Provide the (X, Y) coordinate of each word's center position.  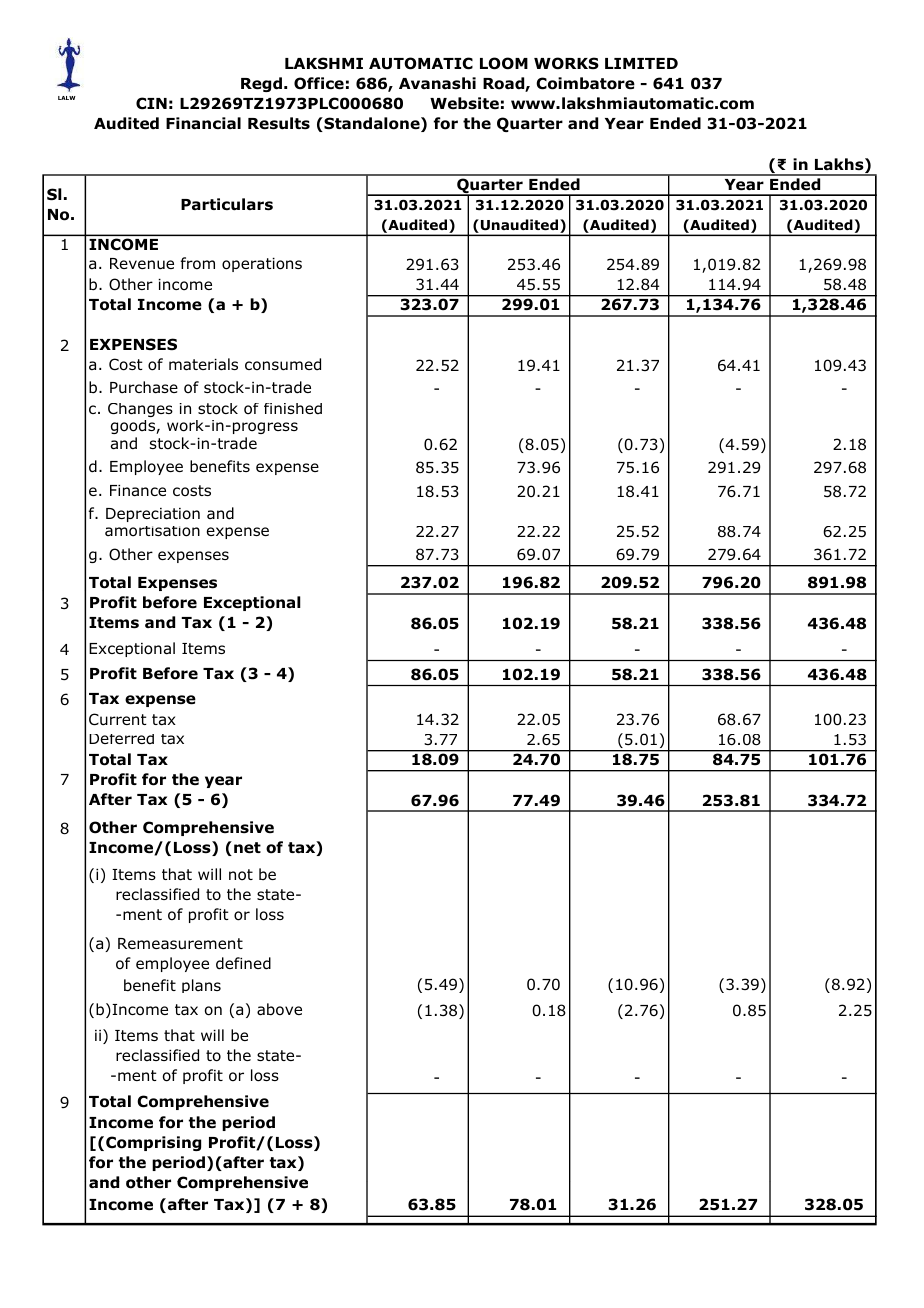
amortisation (152, 531)
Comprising (153, 1143)
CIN (151, 103)
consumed (283, 364)
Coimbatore (585, 83)
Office (319, 83)
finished (293, 409)
